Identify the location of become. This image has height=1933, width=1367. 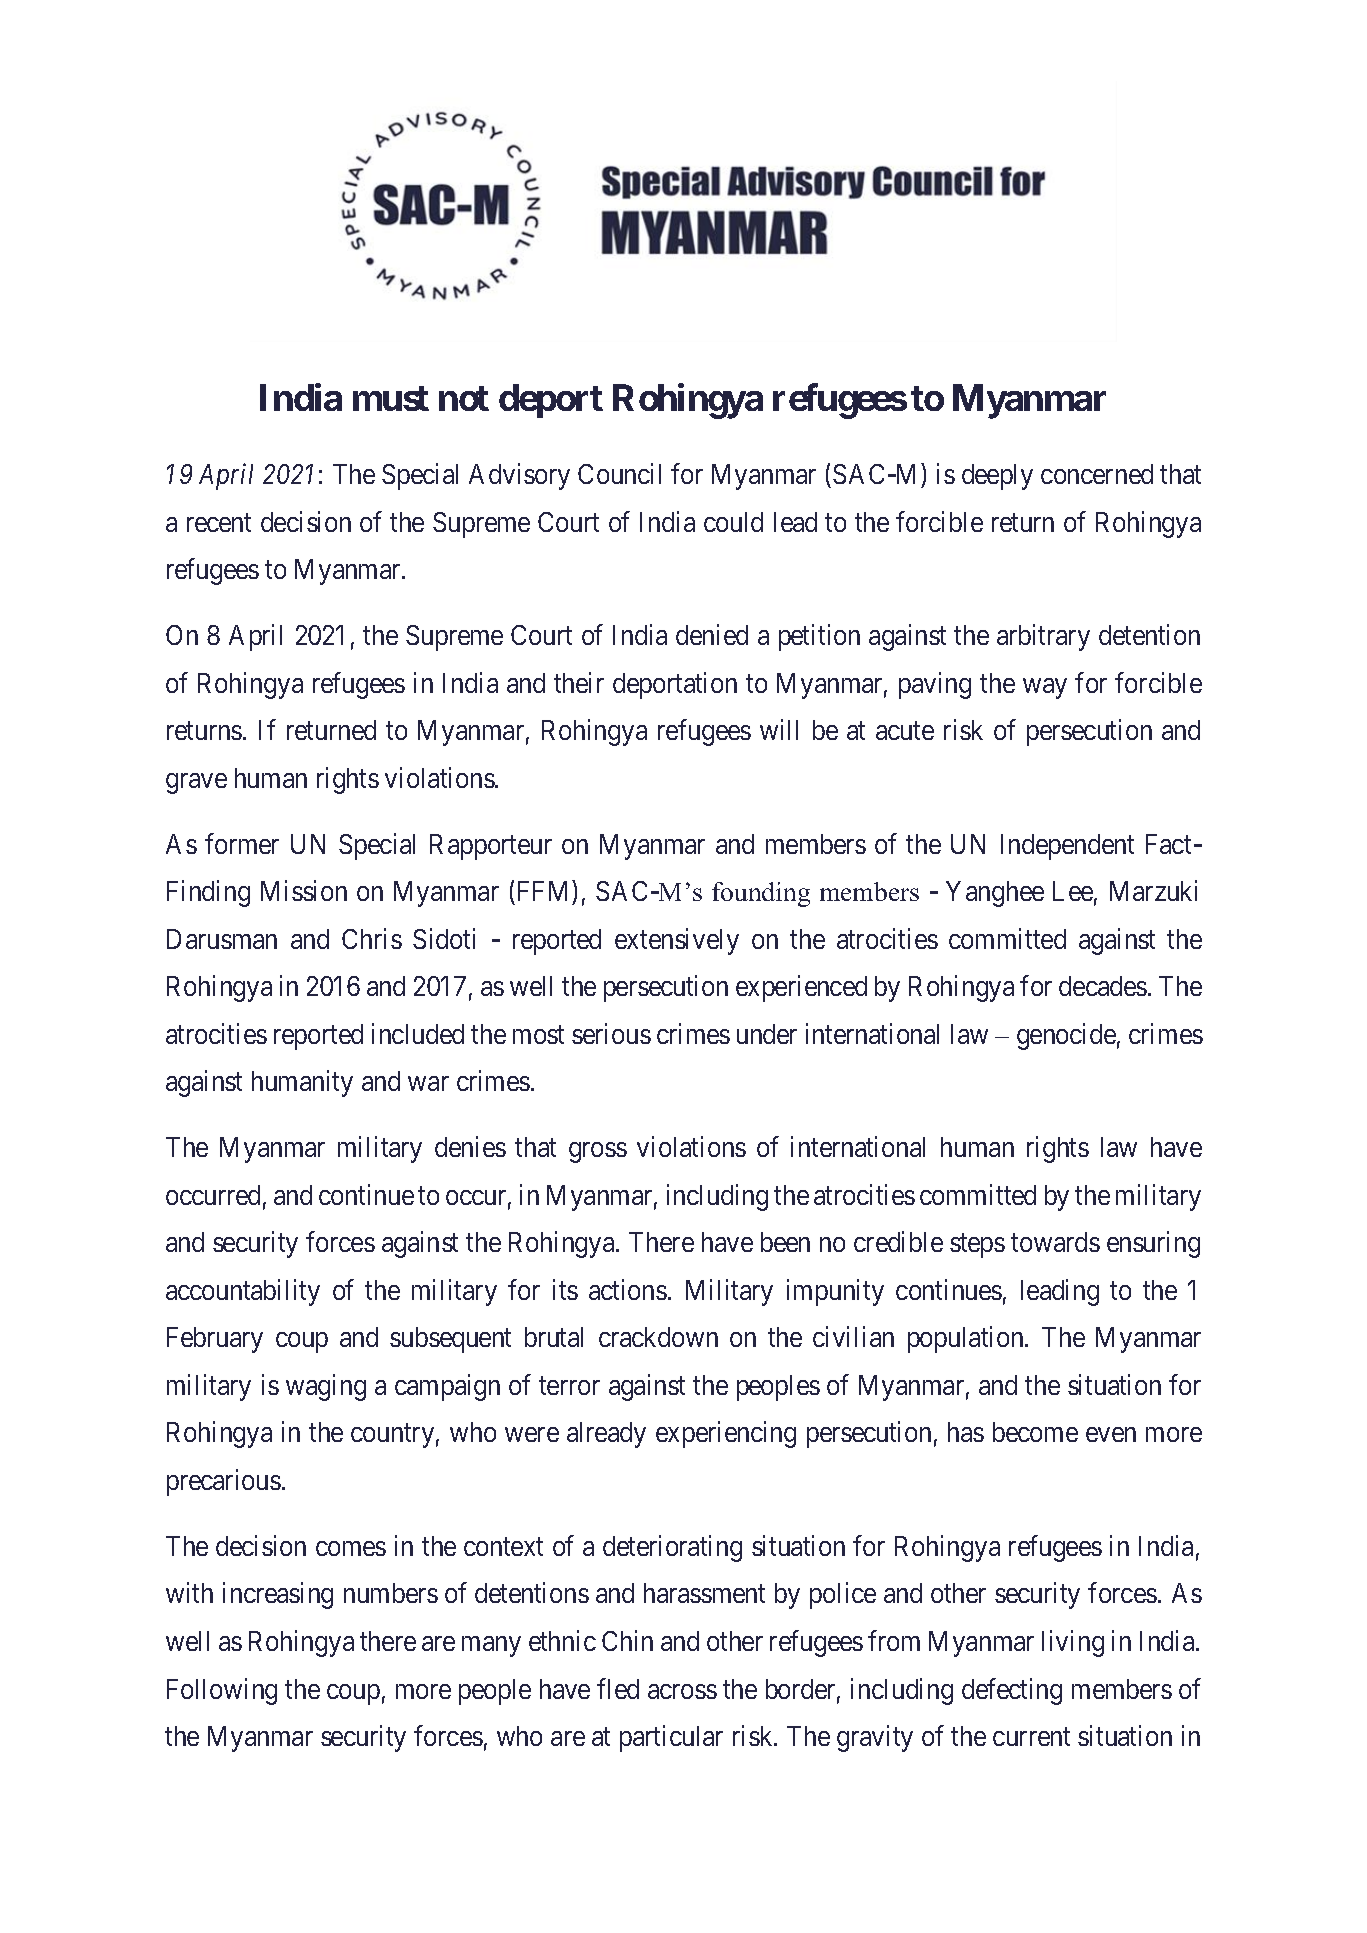
(1035, 1432).
